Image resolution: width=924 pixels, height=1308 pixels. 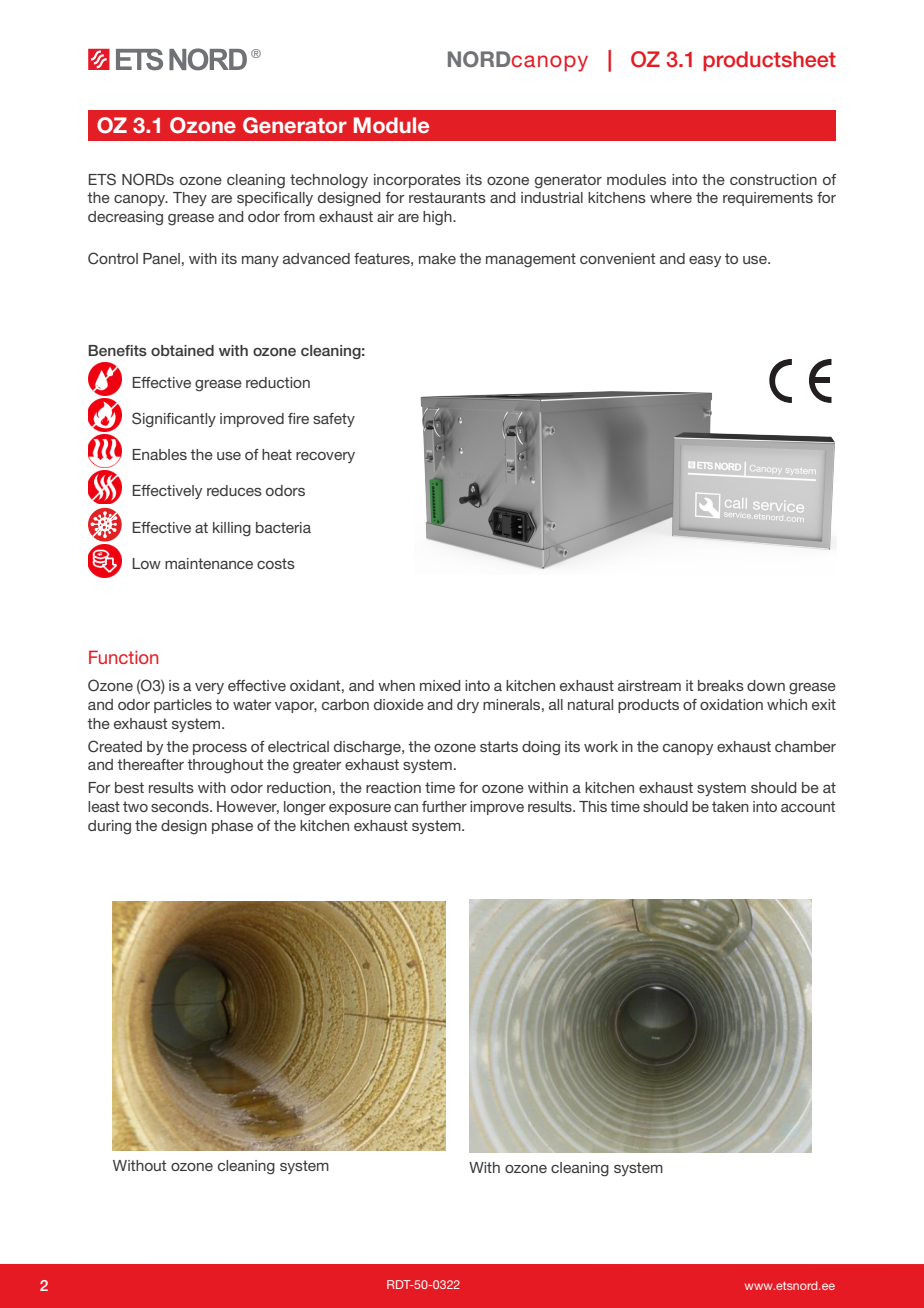 What do you see at coordinates (705, 261) in the document?
I see `easy` at bounding box center [705, 261].
